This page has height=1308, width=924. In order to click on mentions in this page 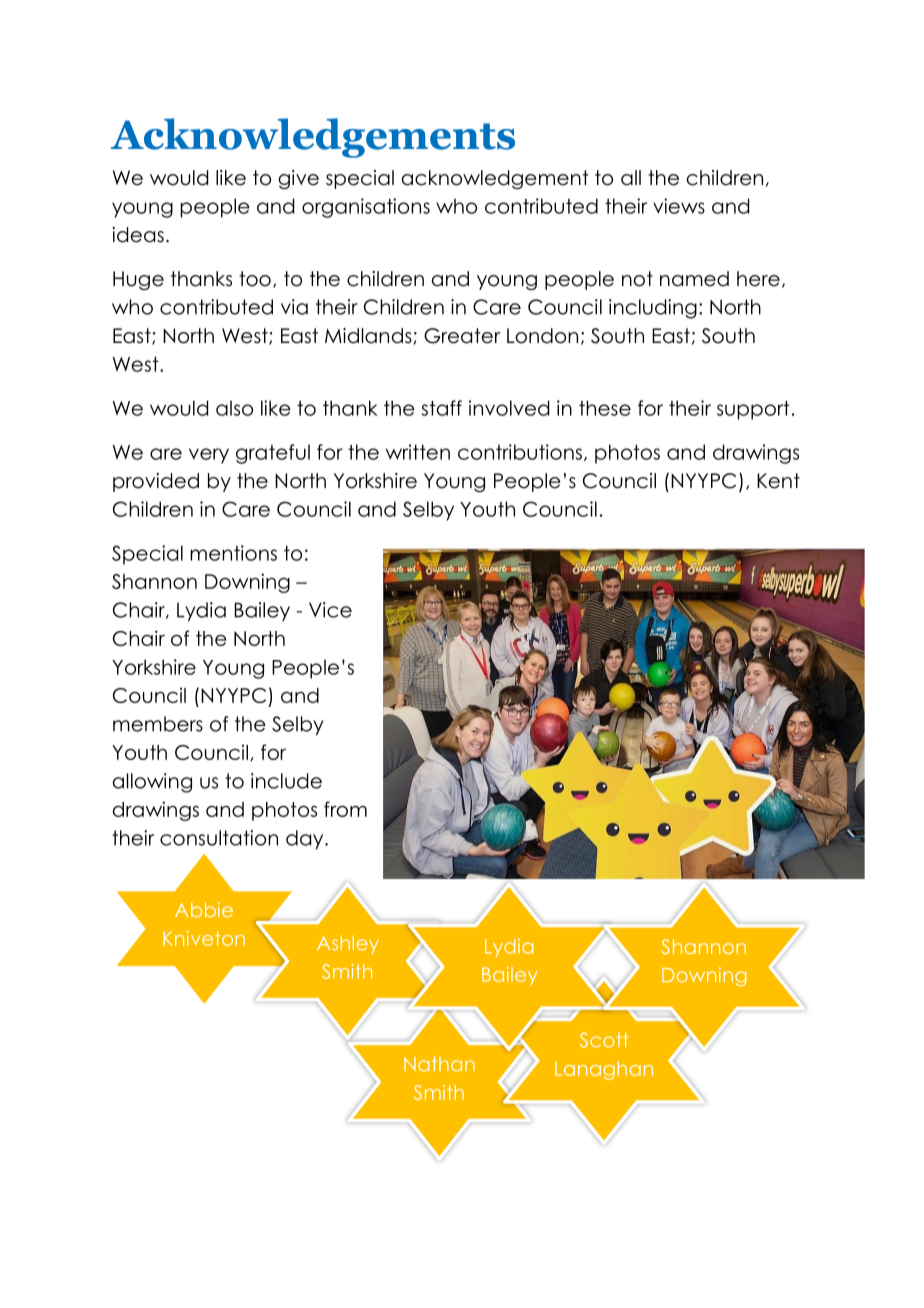, I will do `click(233, 553)`.
